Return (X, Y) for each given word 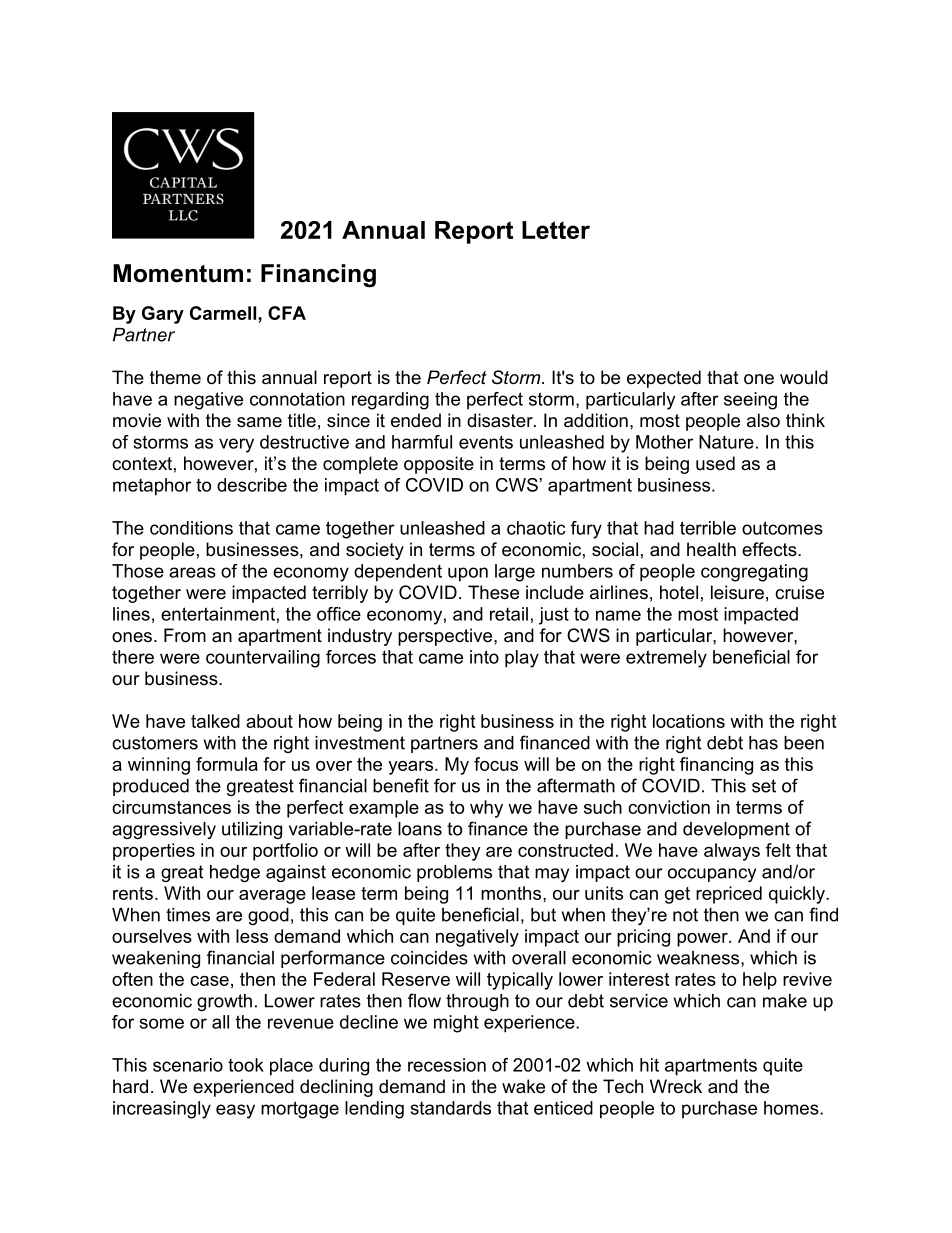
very (236, 445)
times (188, 915)
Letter (556, 230)
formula (227, 764)
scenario (188, 1065)
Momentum (178, 273)
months (512, 893)
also (763, 420)
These (493, 592)
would (804, 377)
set (764, 786)
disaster (501, 420)
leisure (737, 592)
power (703, 940)
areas (192, 572)
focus (496, 764)
